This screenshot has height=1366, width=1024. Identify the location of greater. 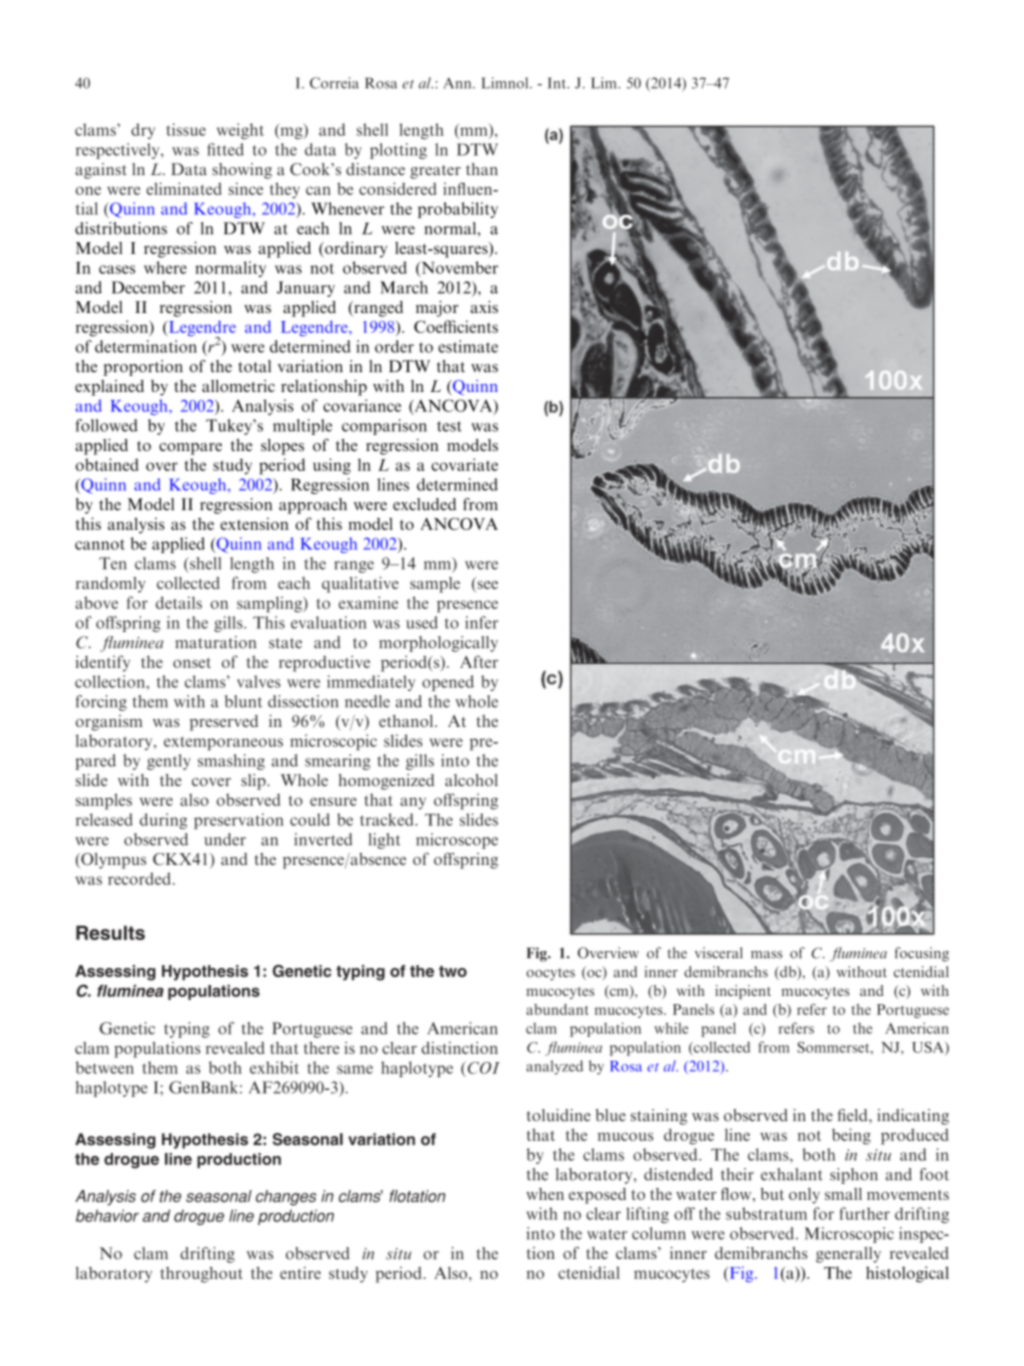
(435, 172).
